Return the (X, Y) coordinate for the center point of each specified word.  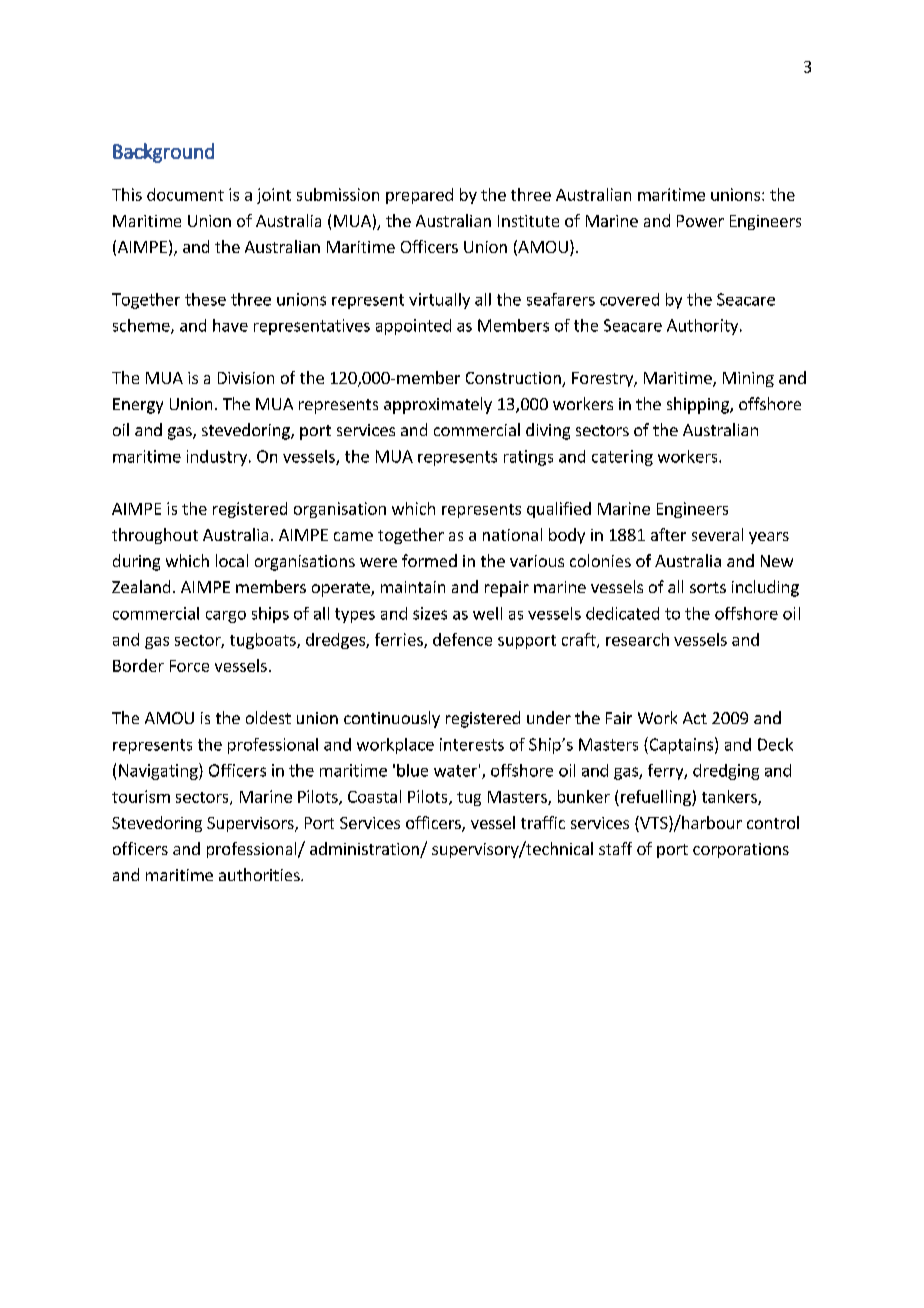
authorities (260, 874)
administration (365, 850)
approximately (438, 405)
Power (700, 221)
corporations (741, 850)
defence (462, 639)
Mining (748, 379)
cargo (226, 617)
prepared (419, 196)
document (185, 194)
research (637, 639)
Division (246, 378)
